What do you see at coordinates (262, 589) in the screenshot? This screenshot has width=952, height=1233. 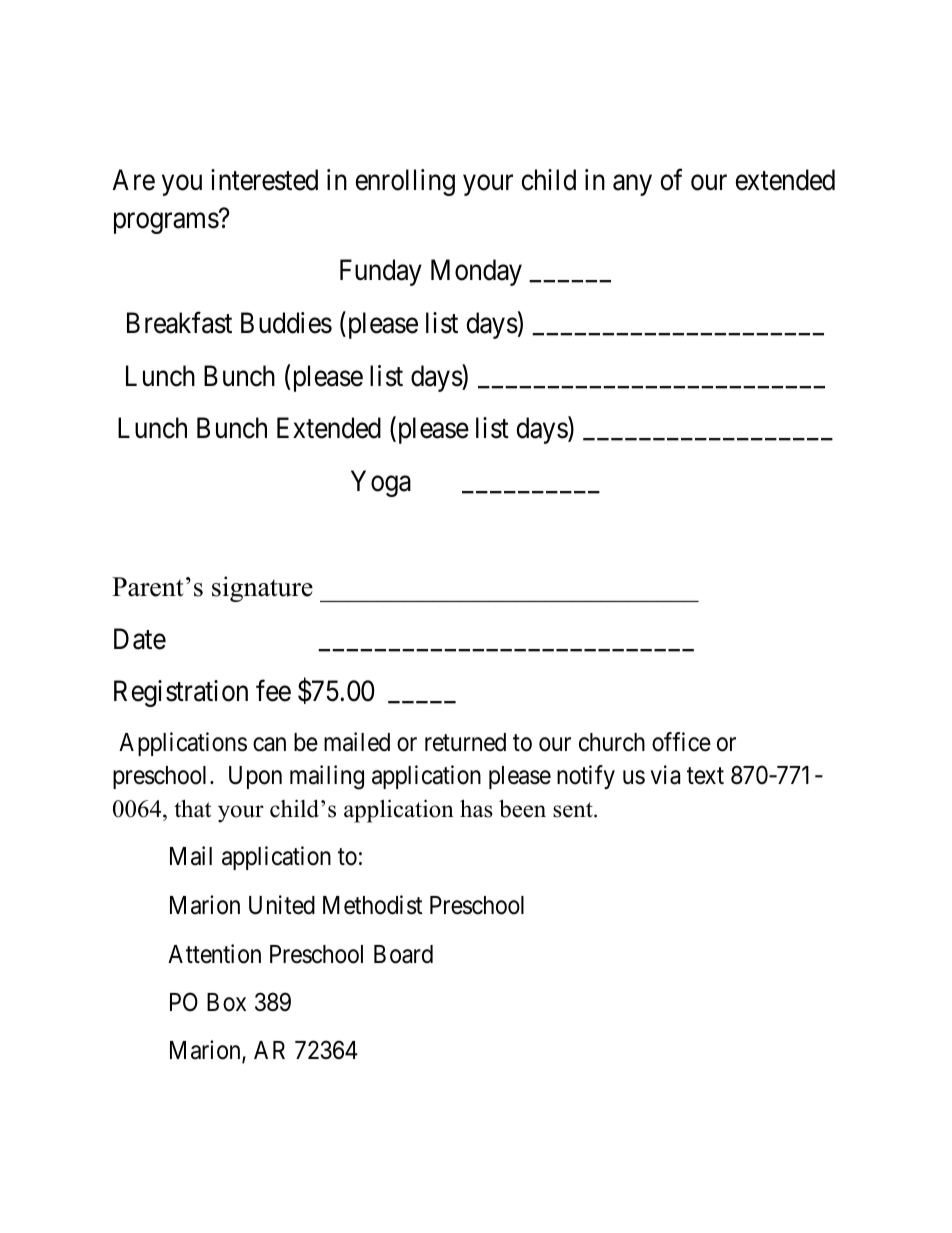 I see `signature` at bounding box center [262, 589].
